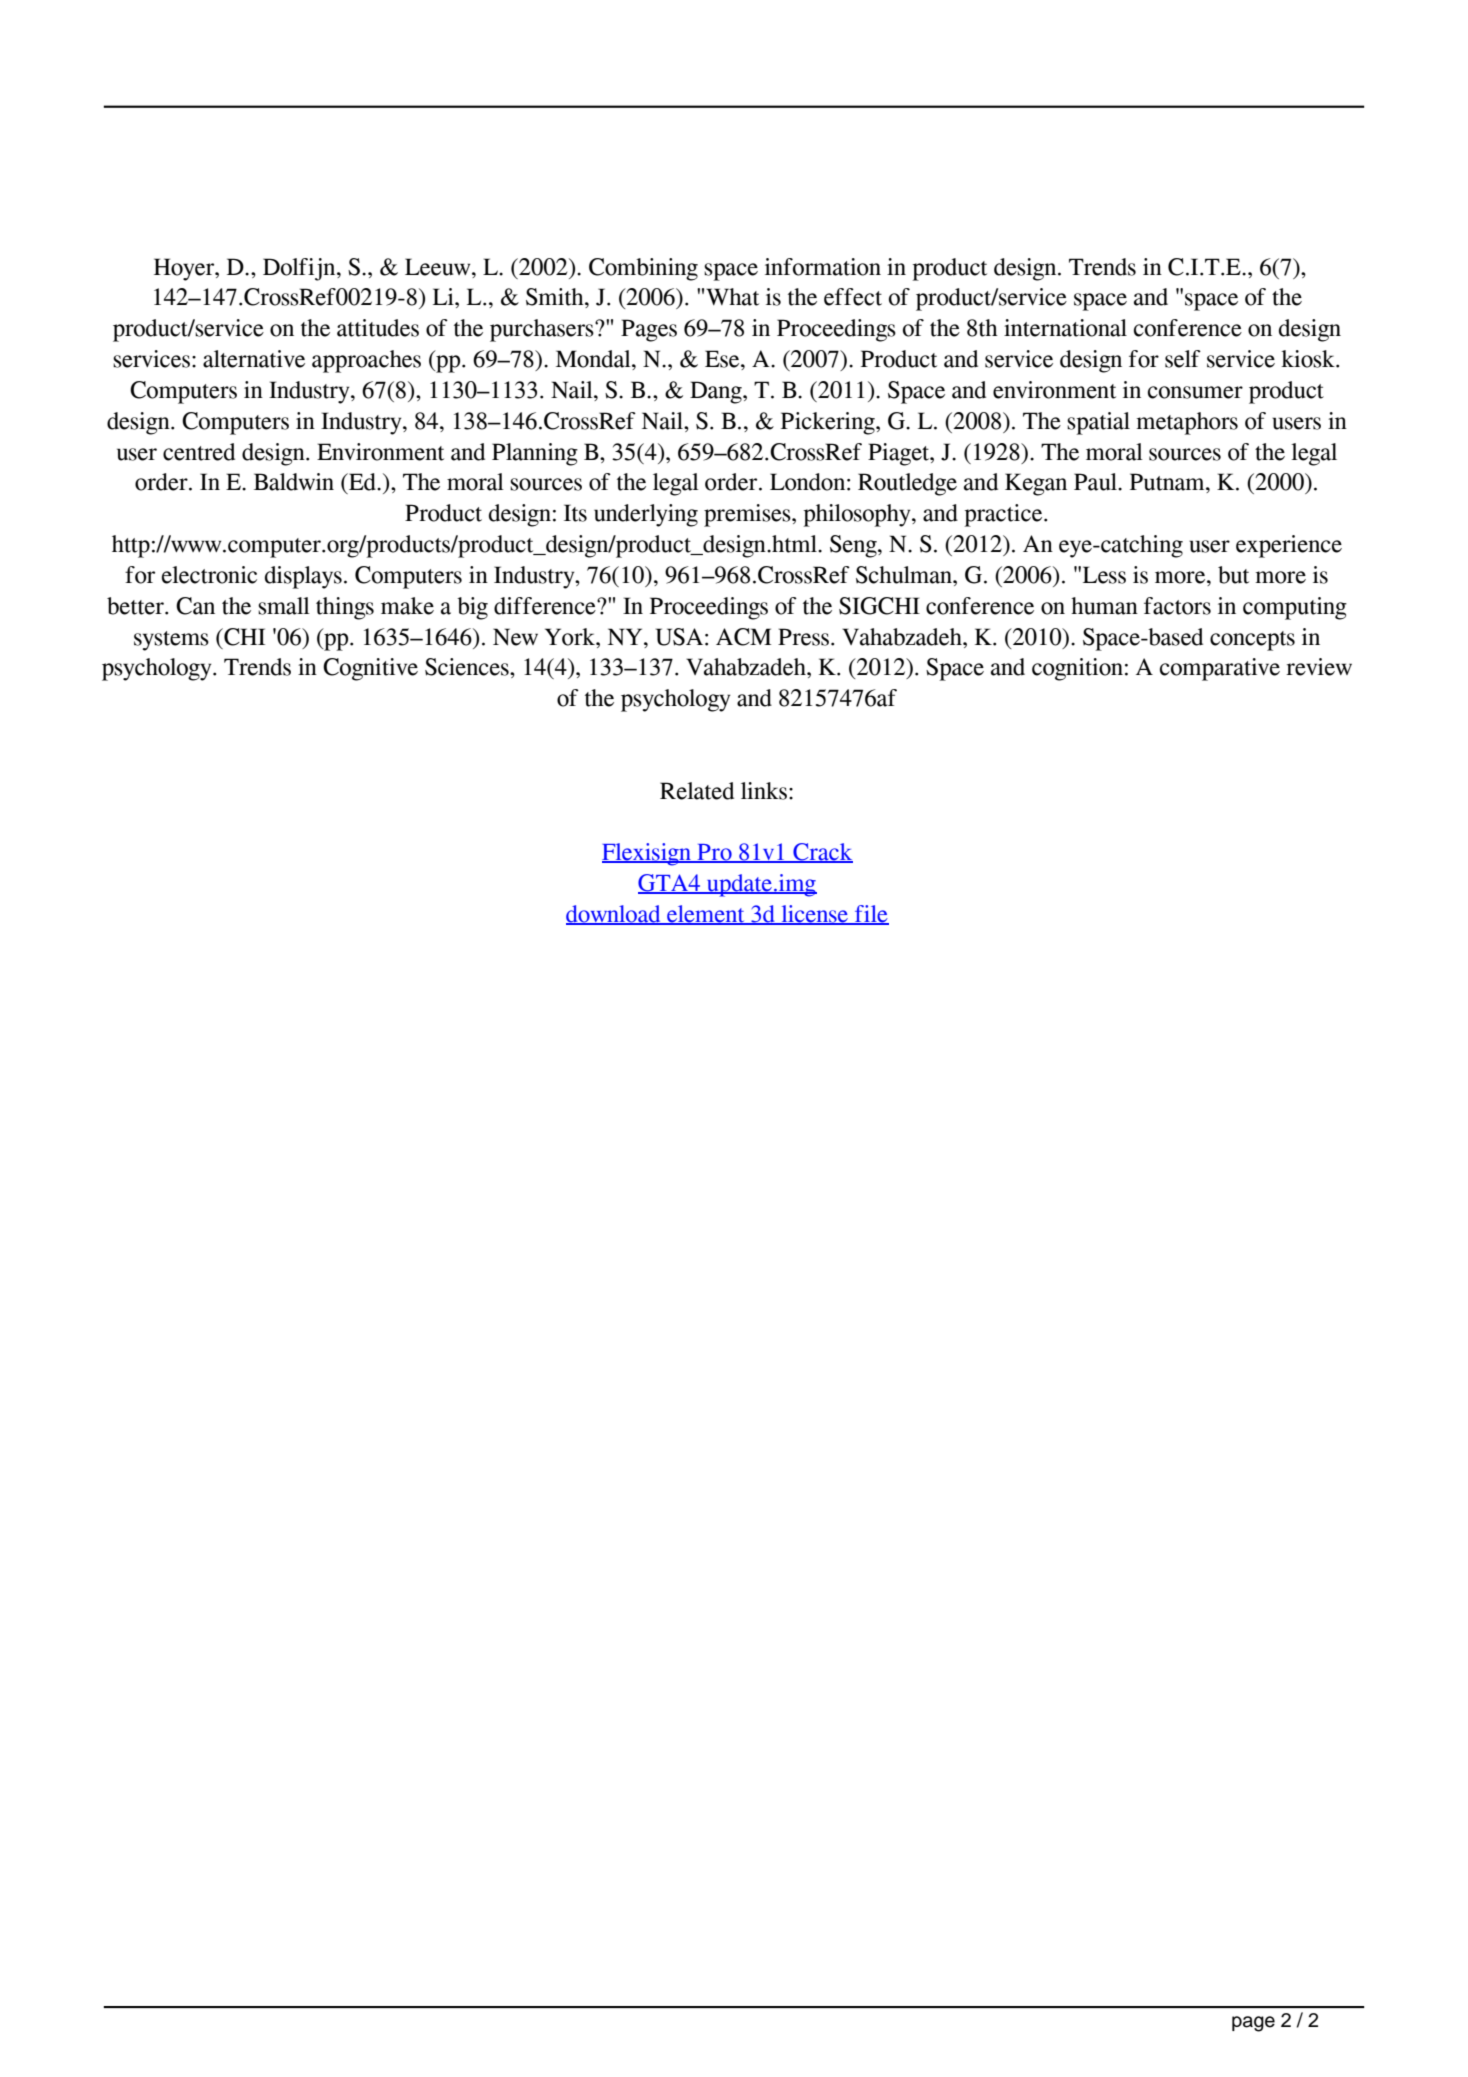 The height and width of the page is (2077, 1468). What do you see at coordinates (743, 637) in the page?
I see `ACM` at bounding box center [743, 637].
